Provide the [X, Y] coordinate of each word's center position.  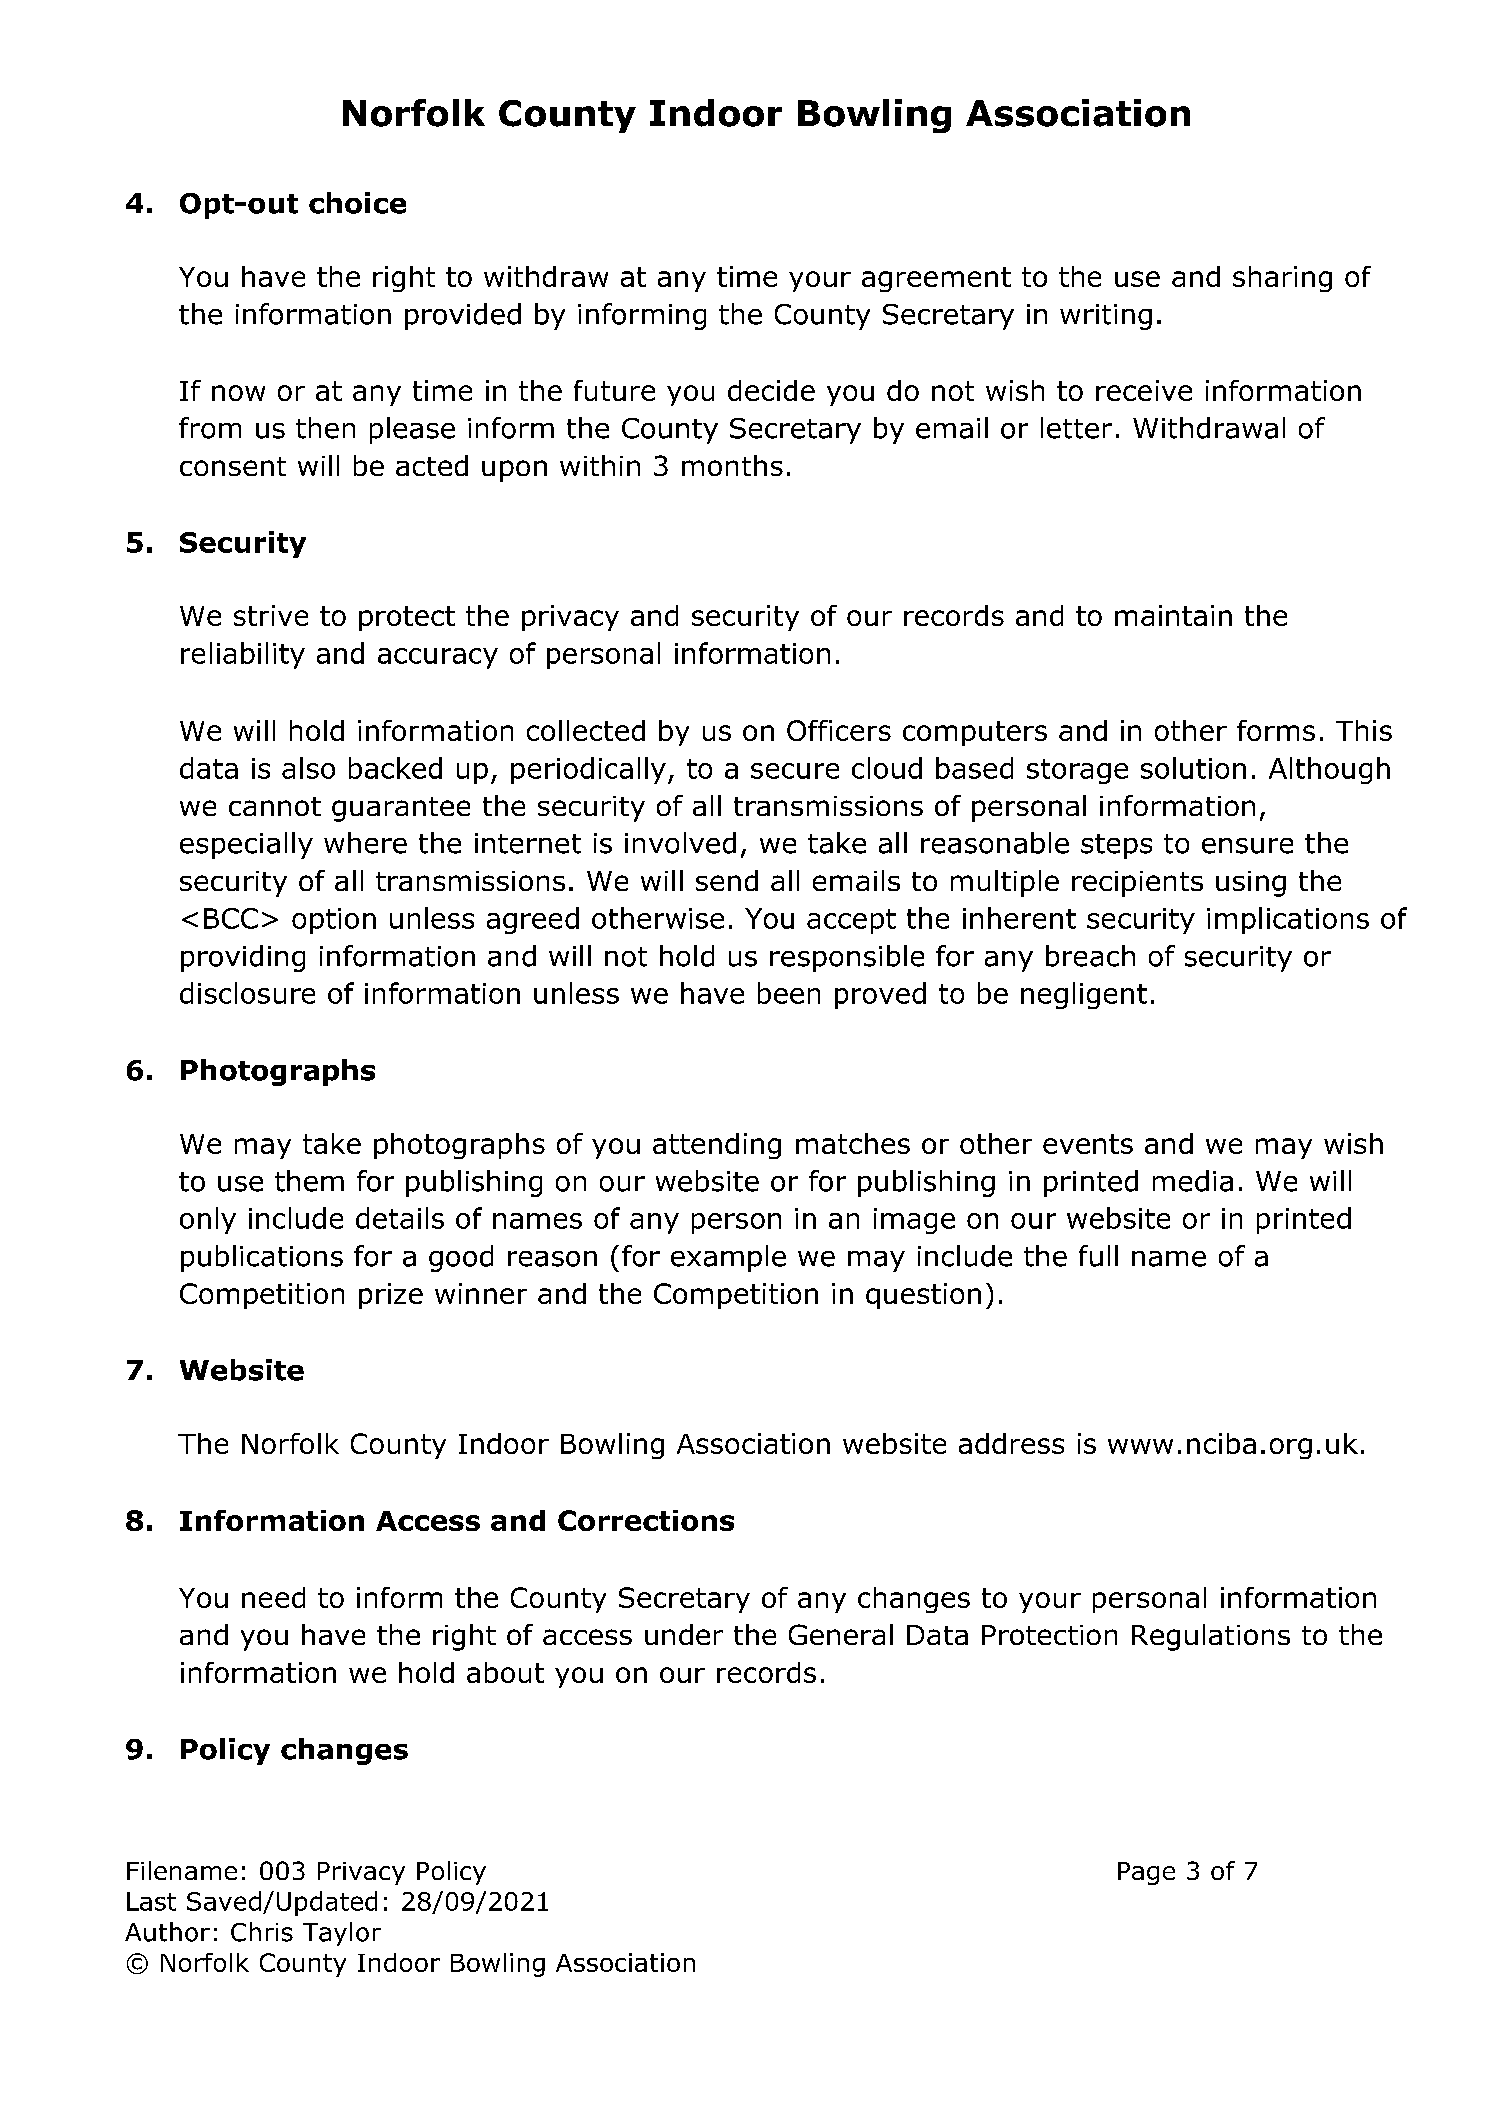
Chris [262, 1932]
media [1193, 1181]
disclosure [247, 993]
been [789, 993]
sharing [1282, 279]
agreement [936, 279]
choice [357, 203]
